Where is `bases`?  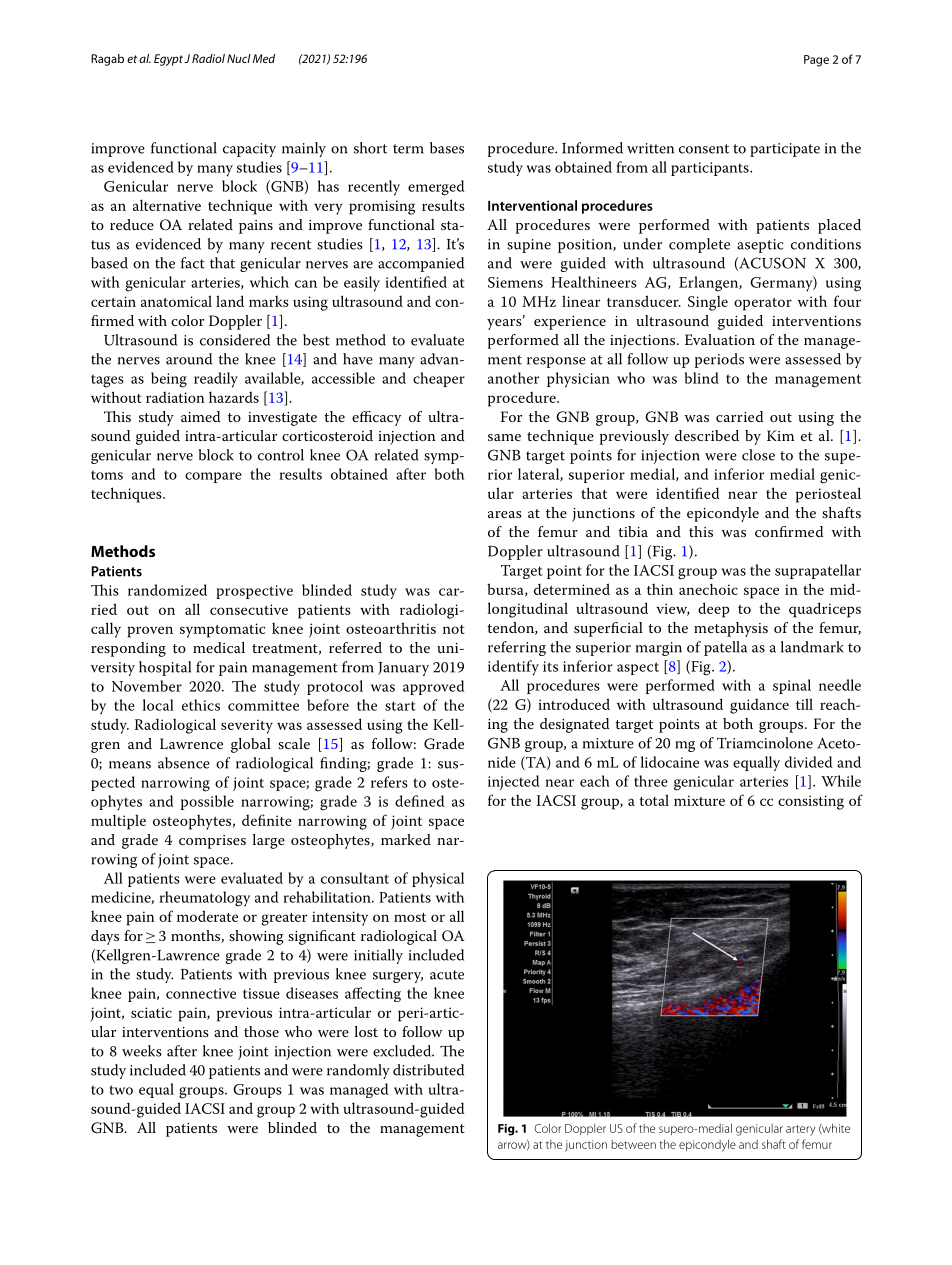 bases is located at coordinates (447, 148).
